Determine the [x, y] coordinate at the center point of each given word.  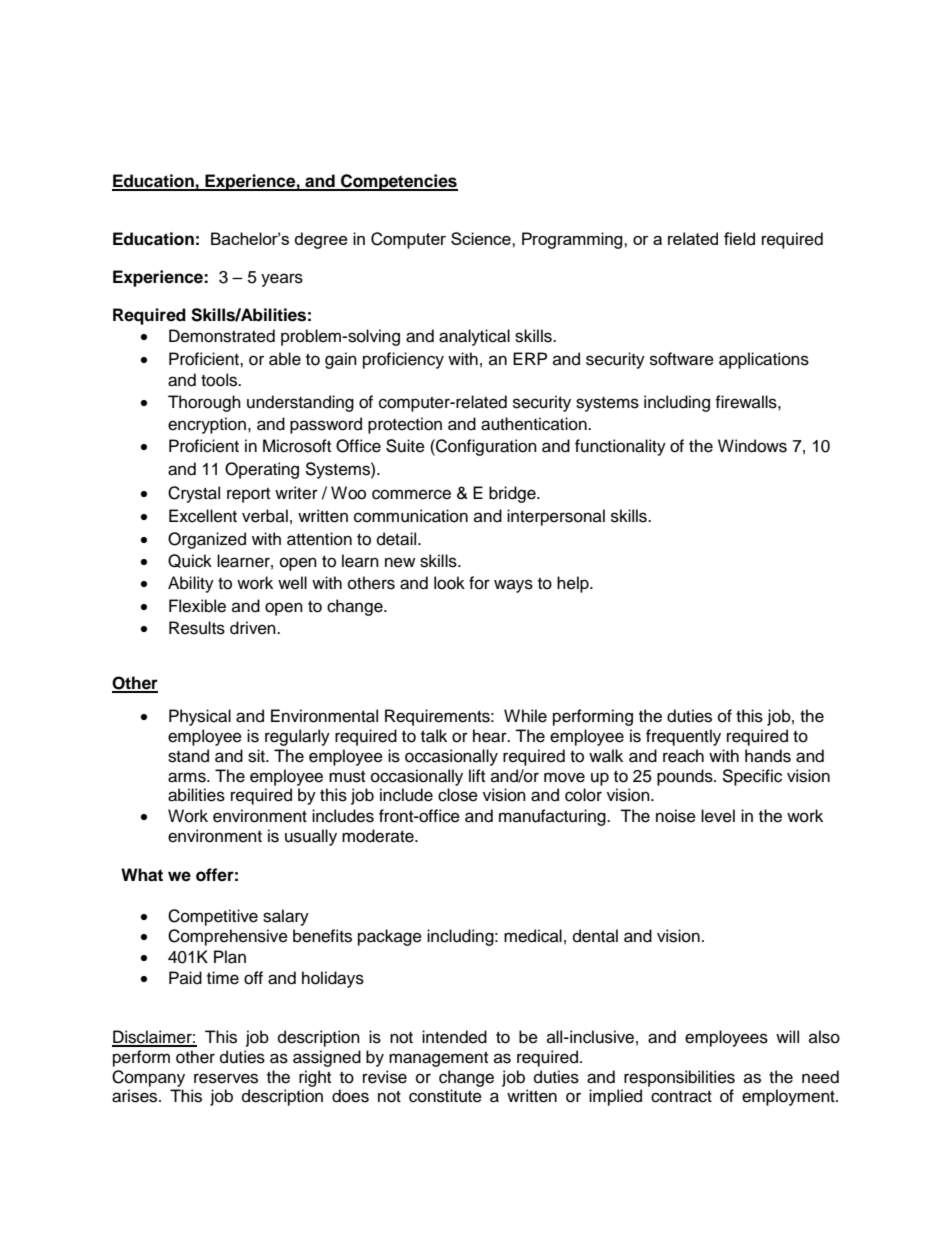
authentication [535, 424]
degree [321, 240]
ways [513, 586]
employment [789, 1097]
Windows [752, 446]
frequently [683, 737]
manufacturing [553, 817]
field [739, 239]
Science [482, 238]
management [438, 1059]
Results [197, 628]
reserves [226, 1078]
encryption [207, 425]
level [718, 816]
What [142, 875]
